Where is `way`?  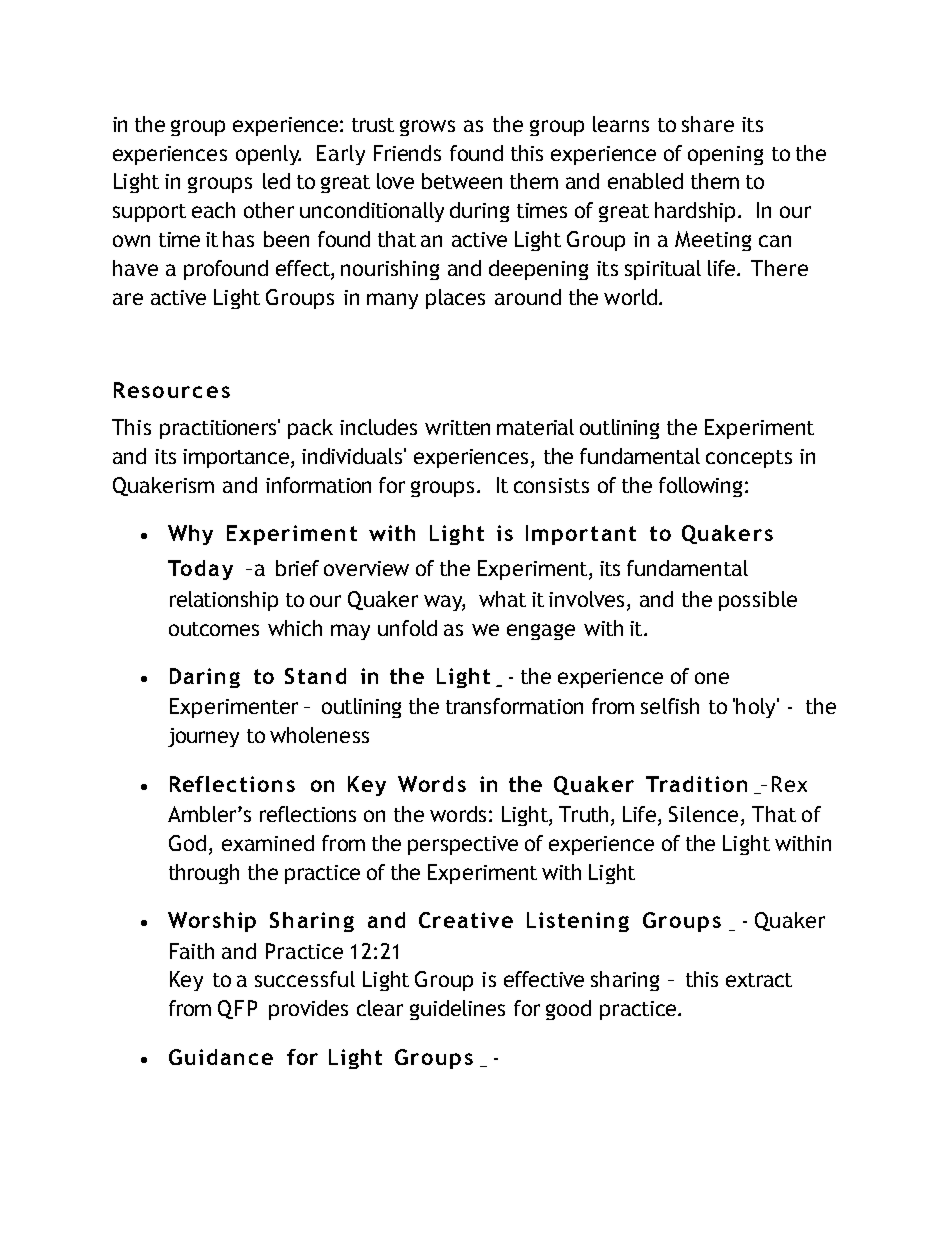
way is located at coordinates (444, 603).
